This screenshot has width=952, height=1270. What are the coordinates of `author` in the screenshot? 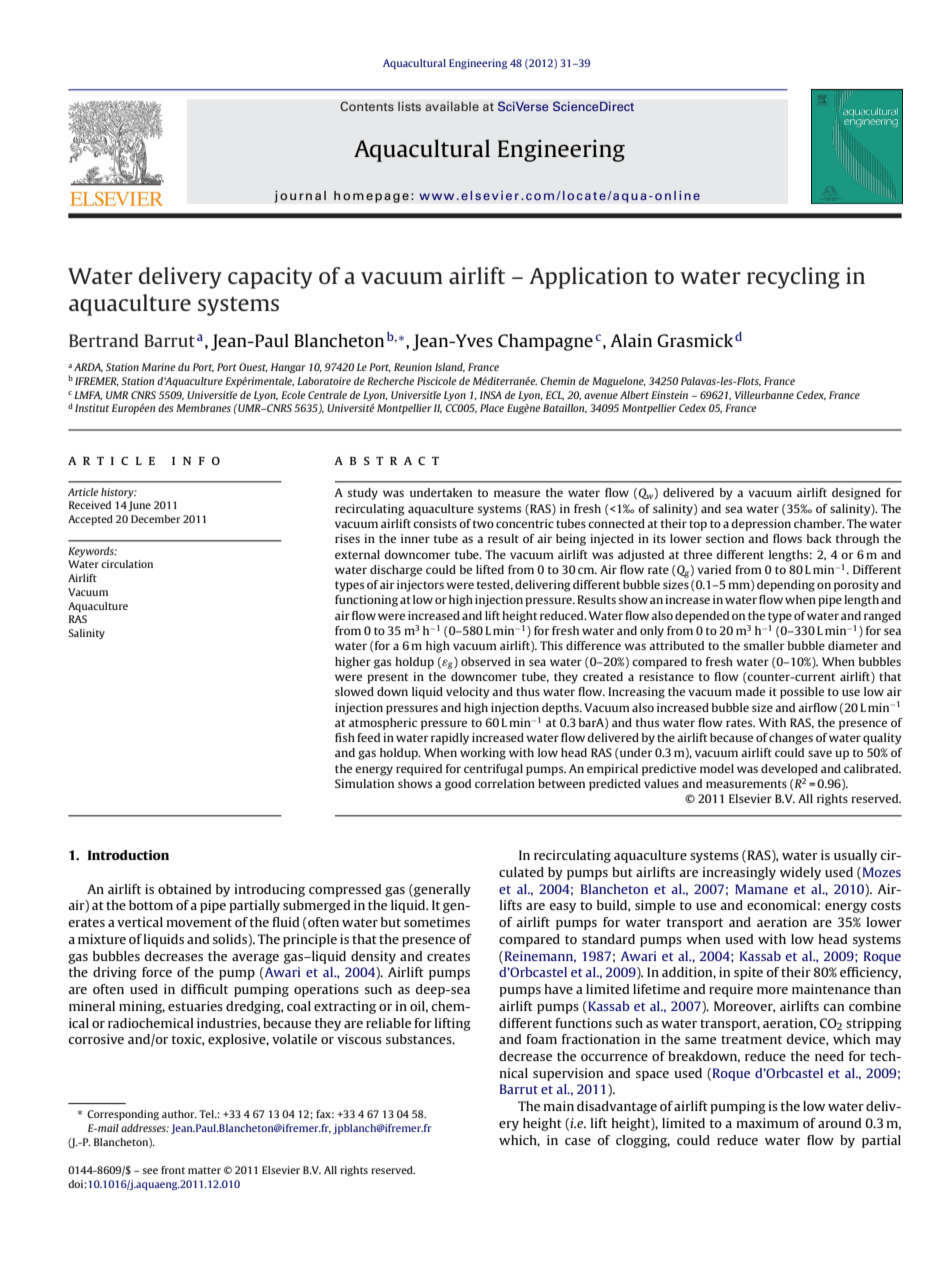 It's located at (179, 1114).
